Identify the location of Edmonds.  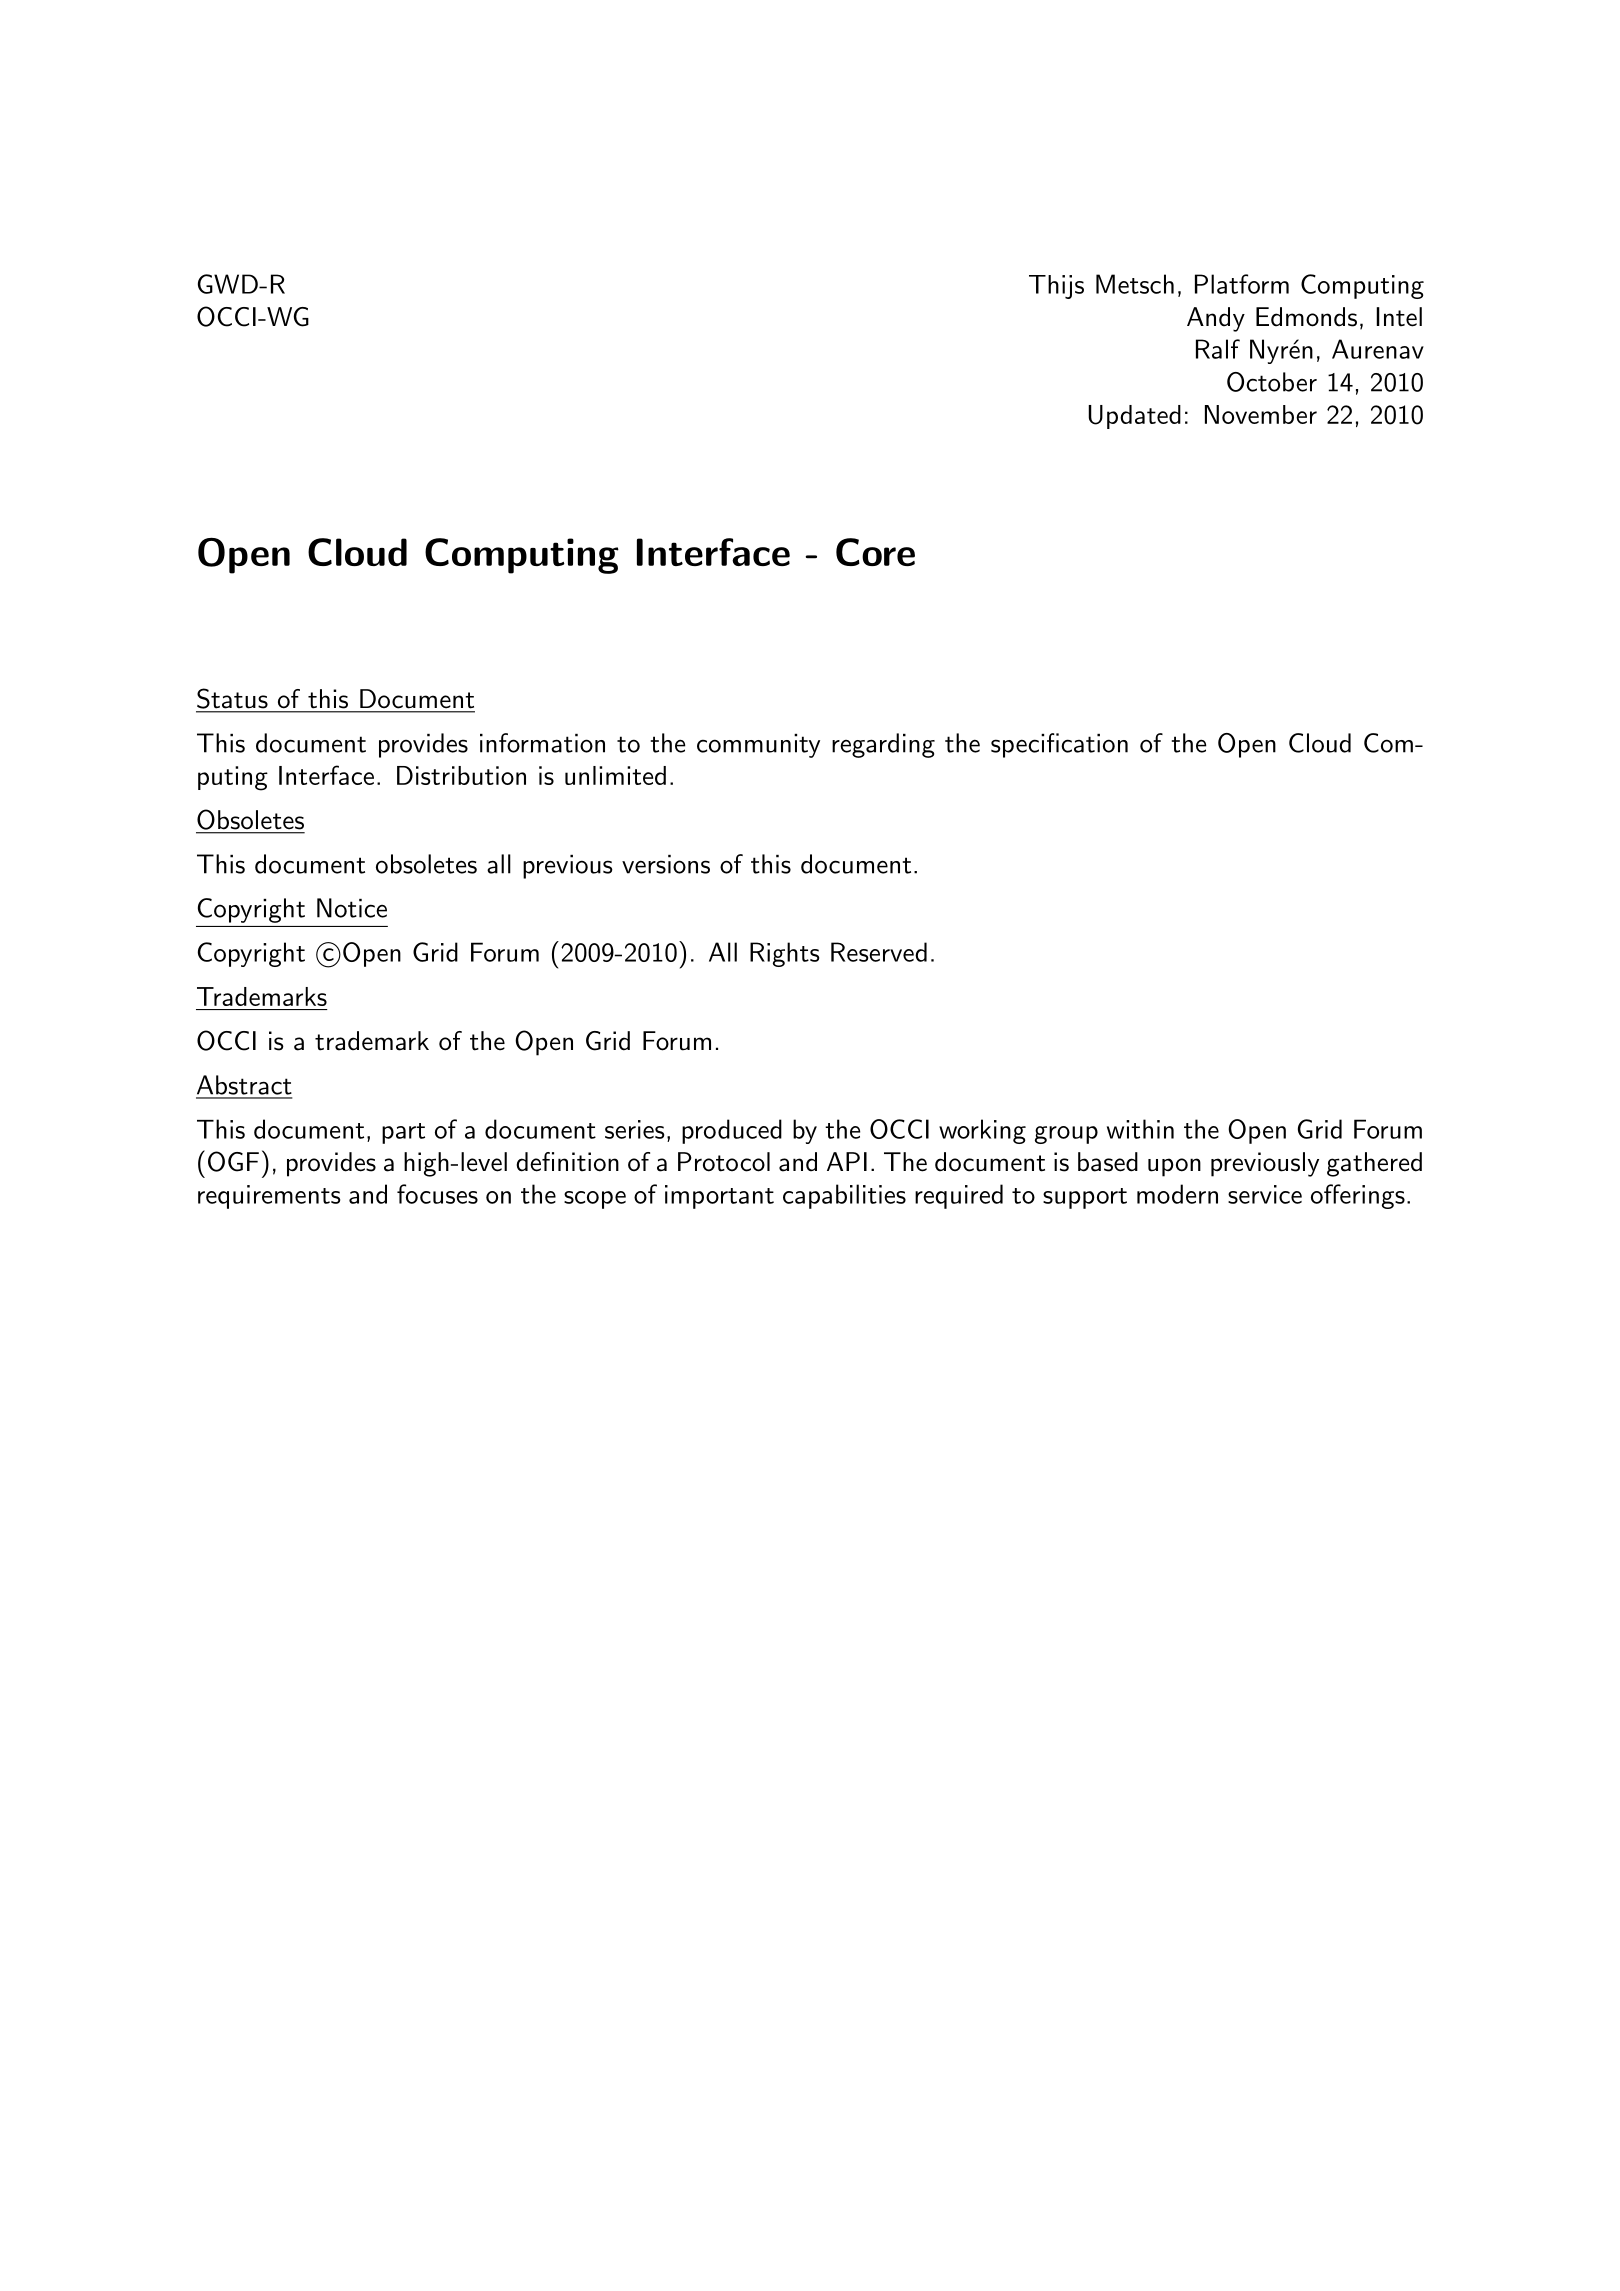
(1306, 317).
